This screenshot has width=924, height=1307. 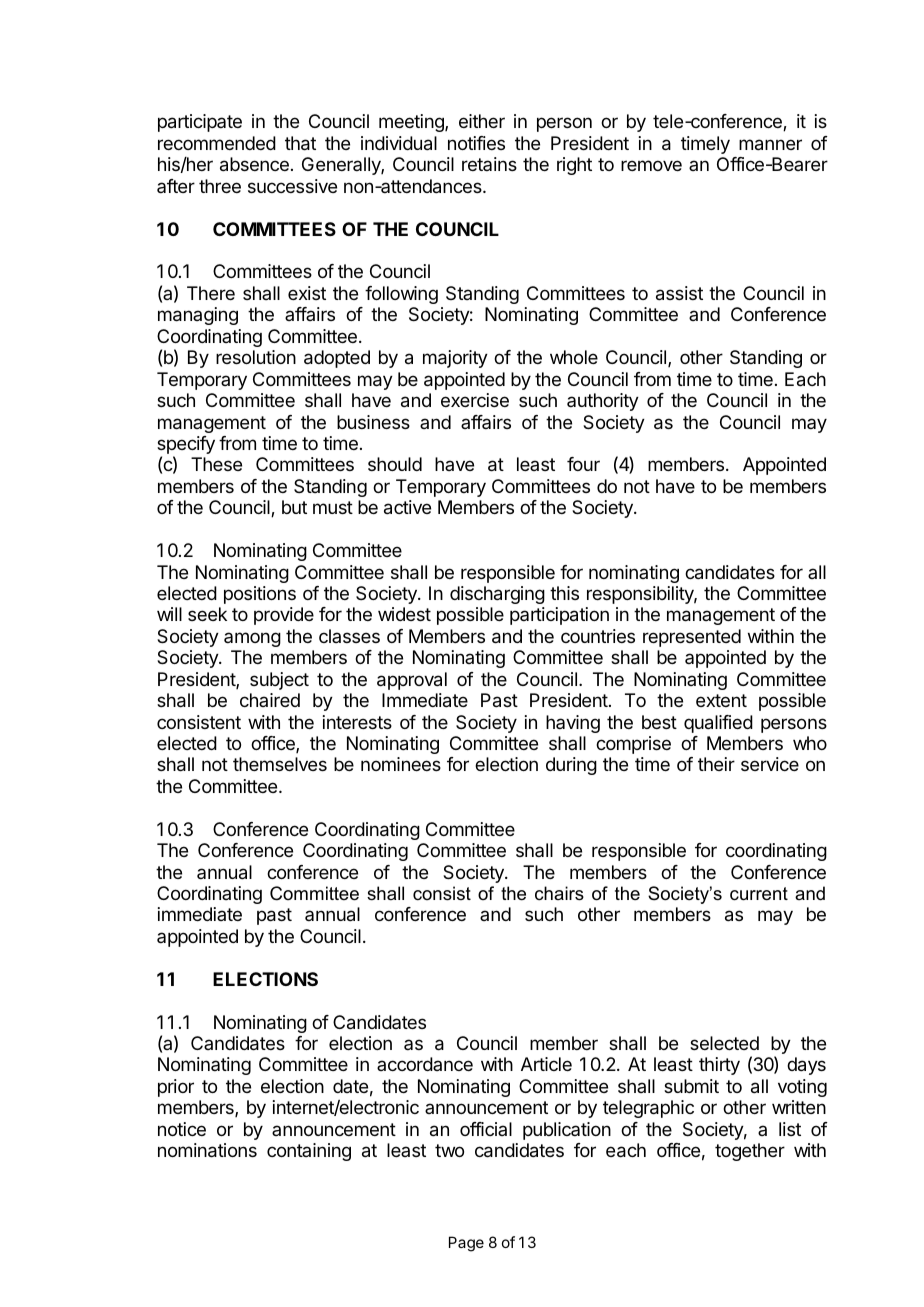 I want to click on approval, so click(x=412, y=681).
